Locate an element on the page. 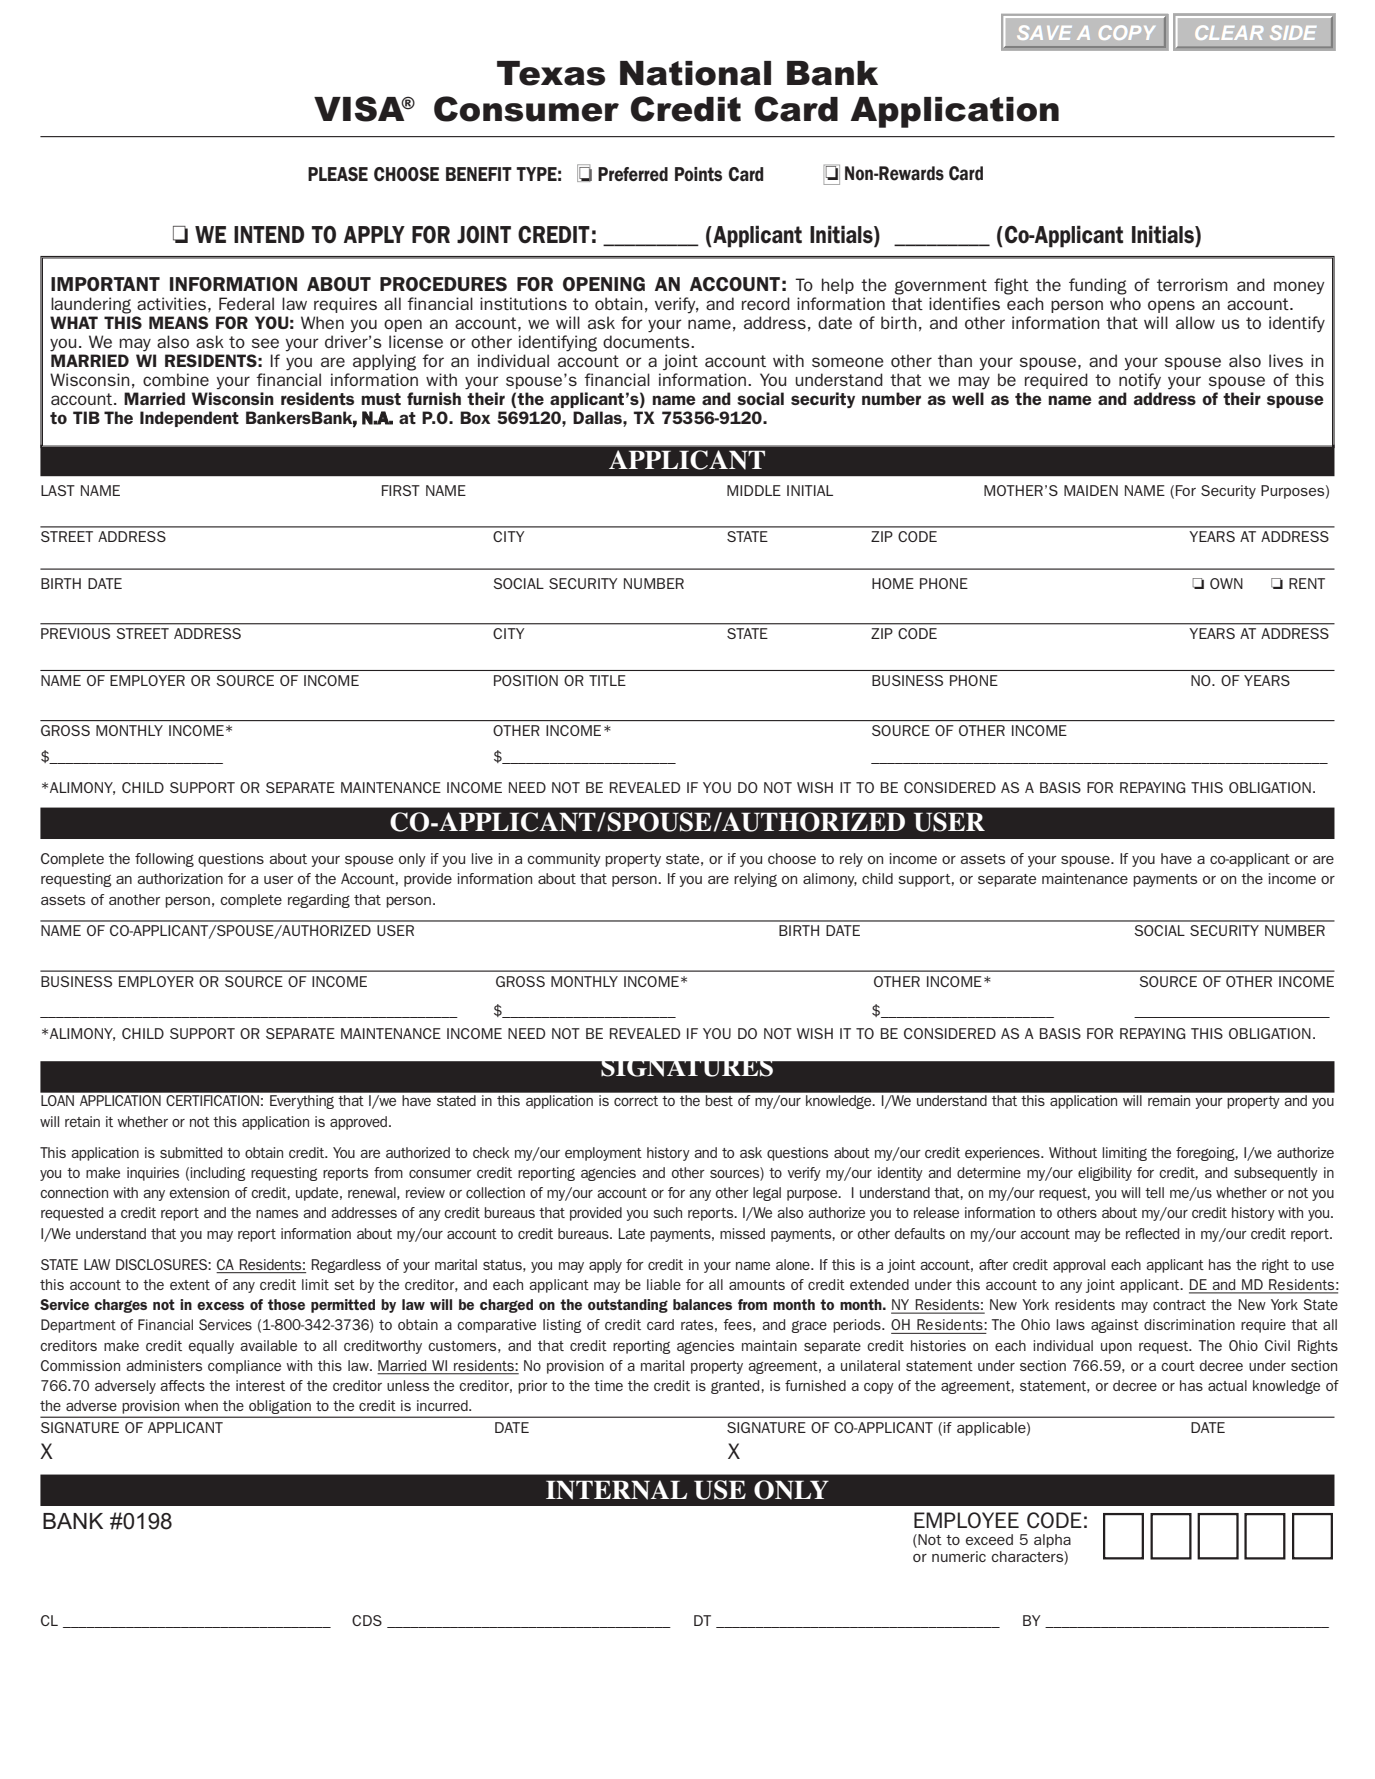 The width and height of the page is (1375, 1779). National is located at coordinates (695, 73).
